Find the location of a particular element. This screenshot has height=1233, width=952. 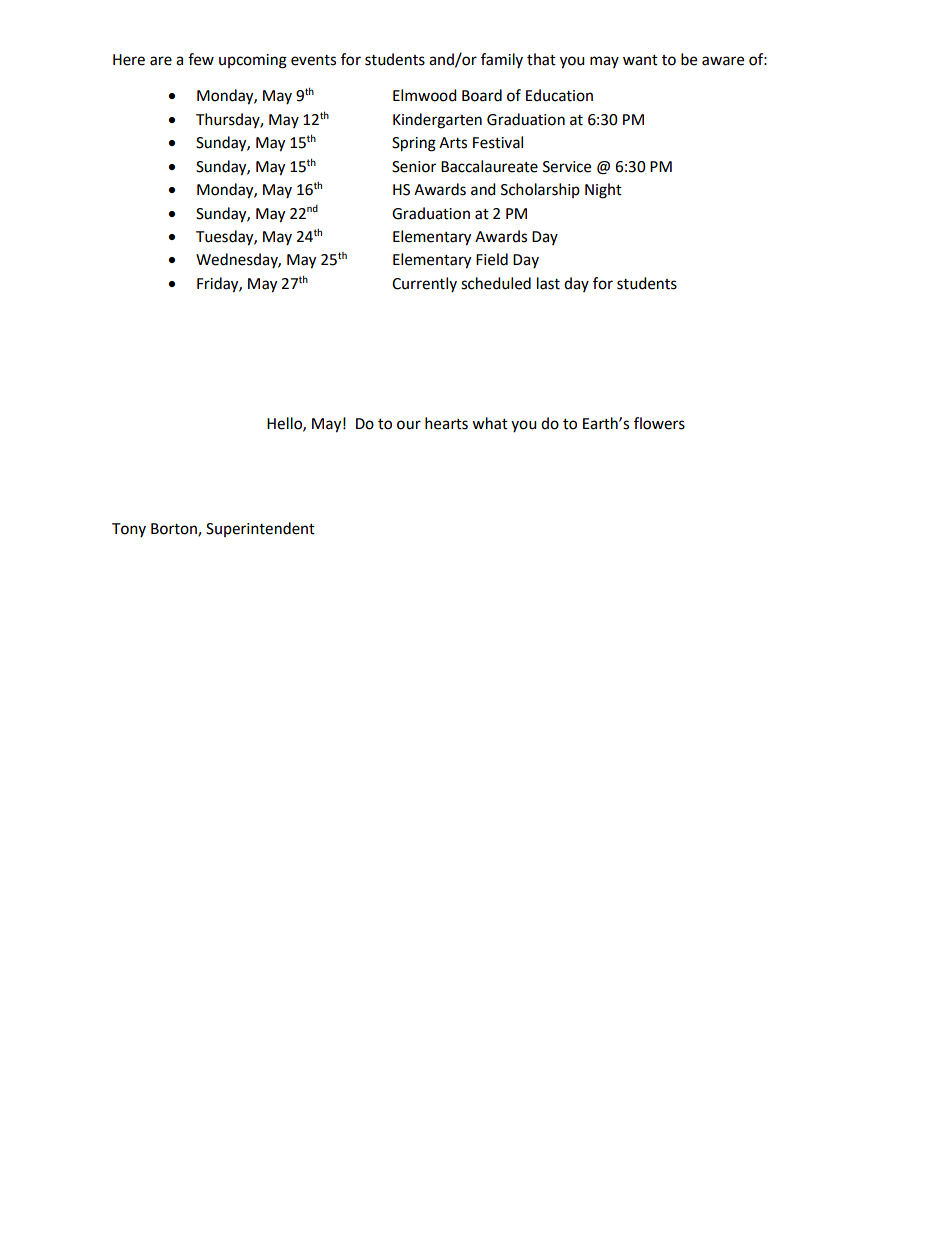

Tony is located at coordinates (129, 530).
